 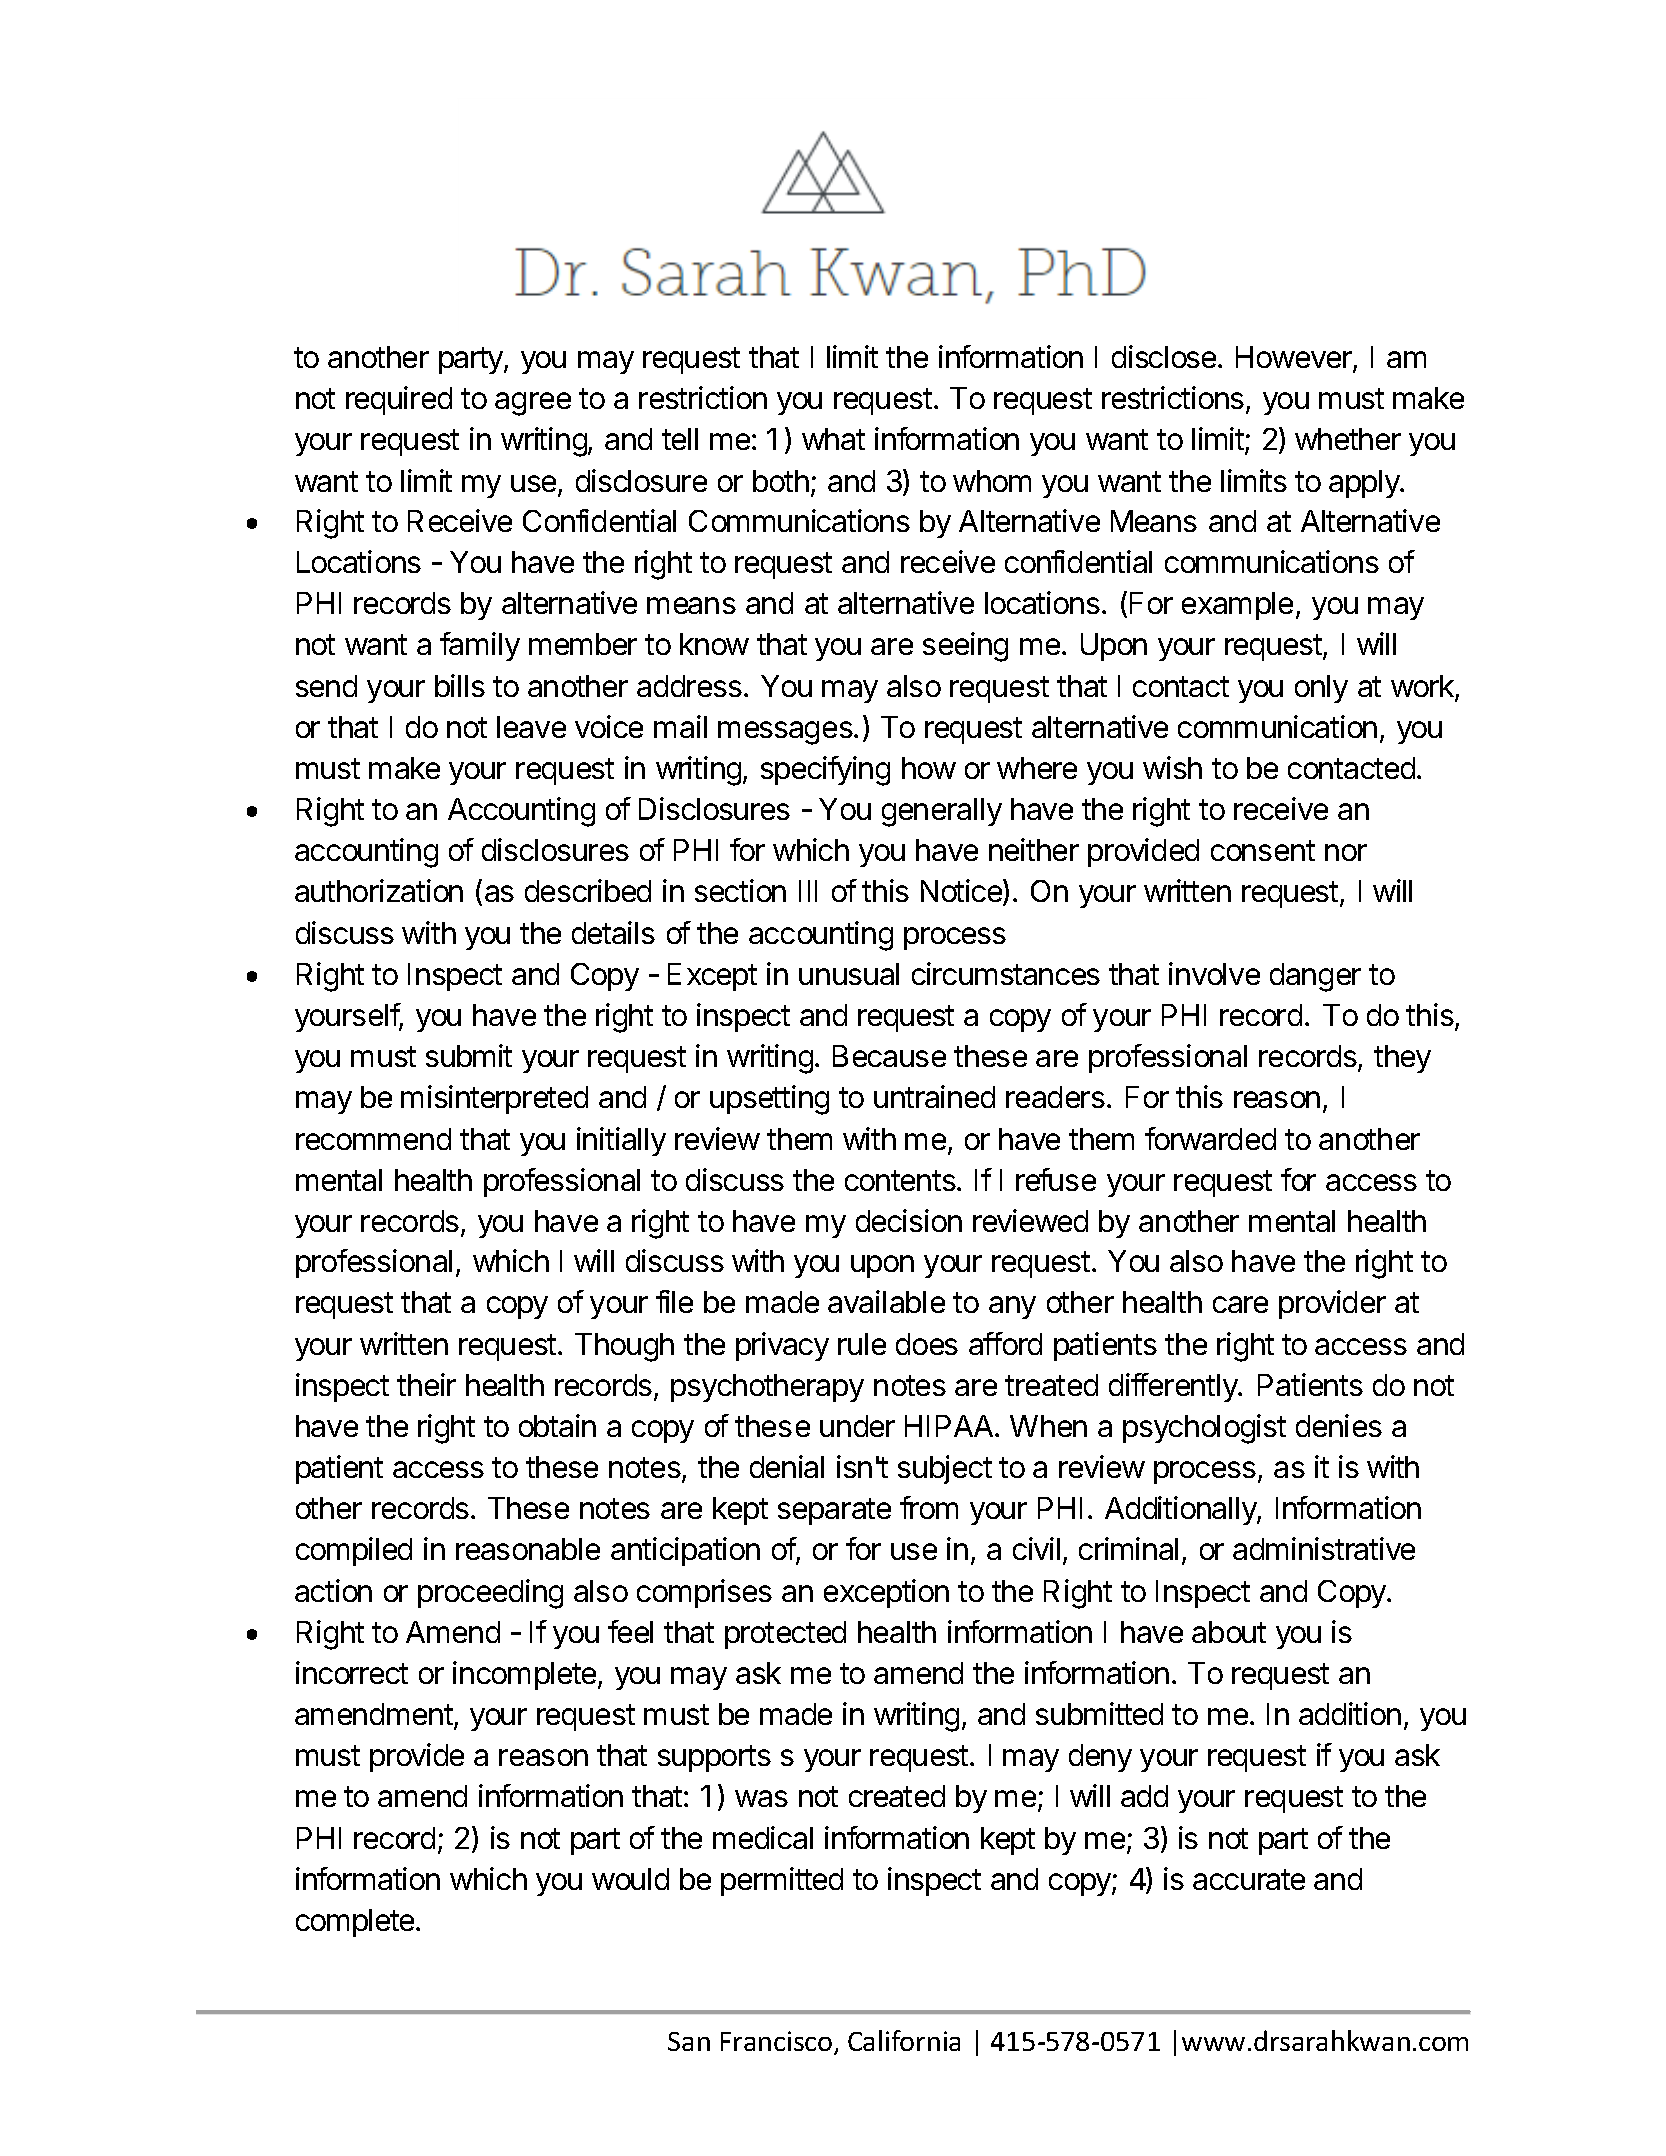 I want to click on leave, so click(x=531, y=727).
